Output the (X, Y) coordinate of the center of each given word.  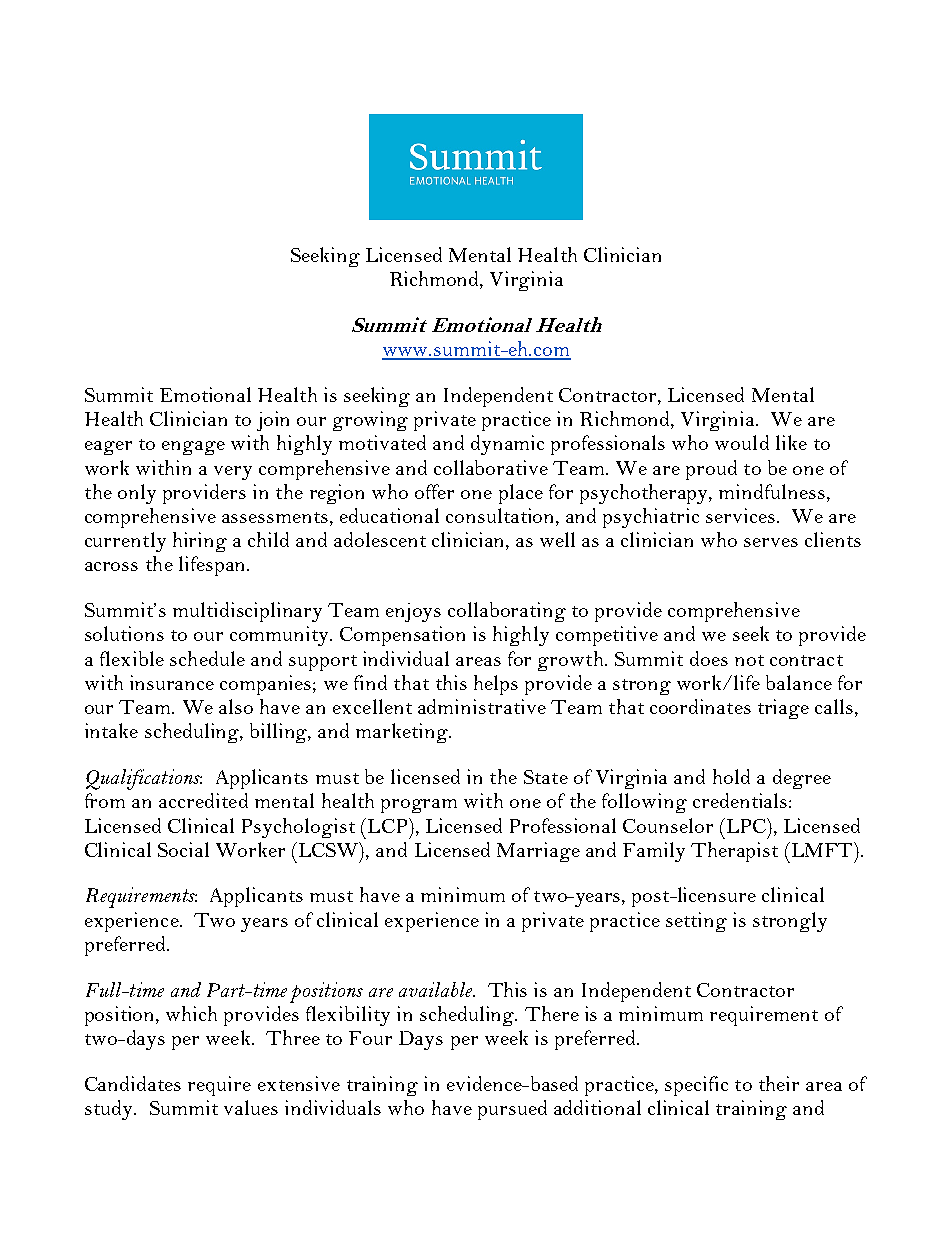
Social (183, 849)
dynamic (507, 445)
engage (193, 448)
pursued (512, 1110)
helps (496, 685)
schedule (207, 658)
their (779, 1083)
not (749, 660)
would (742, 442)
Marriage (538, 852)
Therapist (734, 852)
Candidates (133, 1083)
